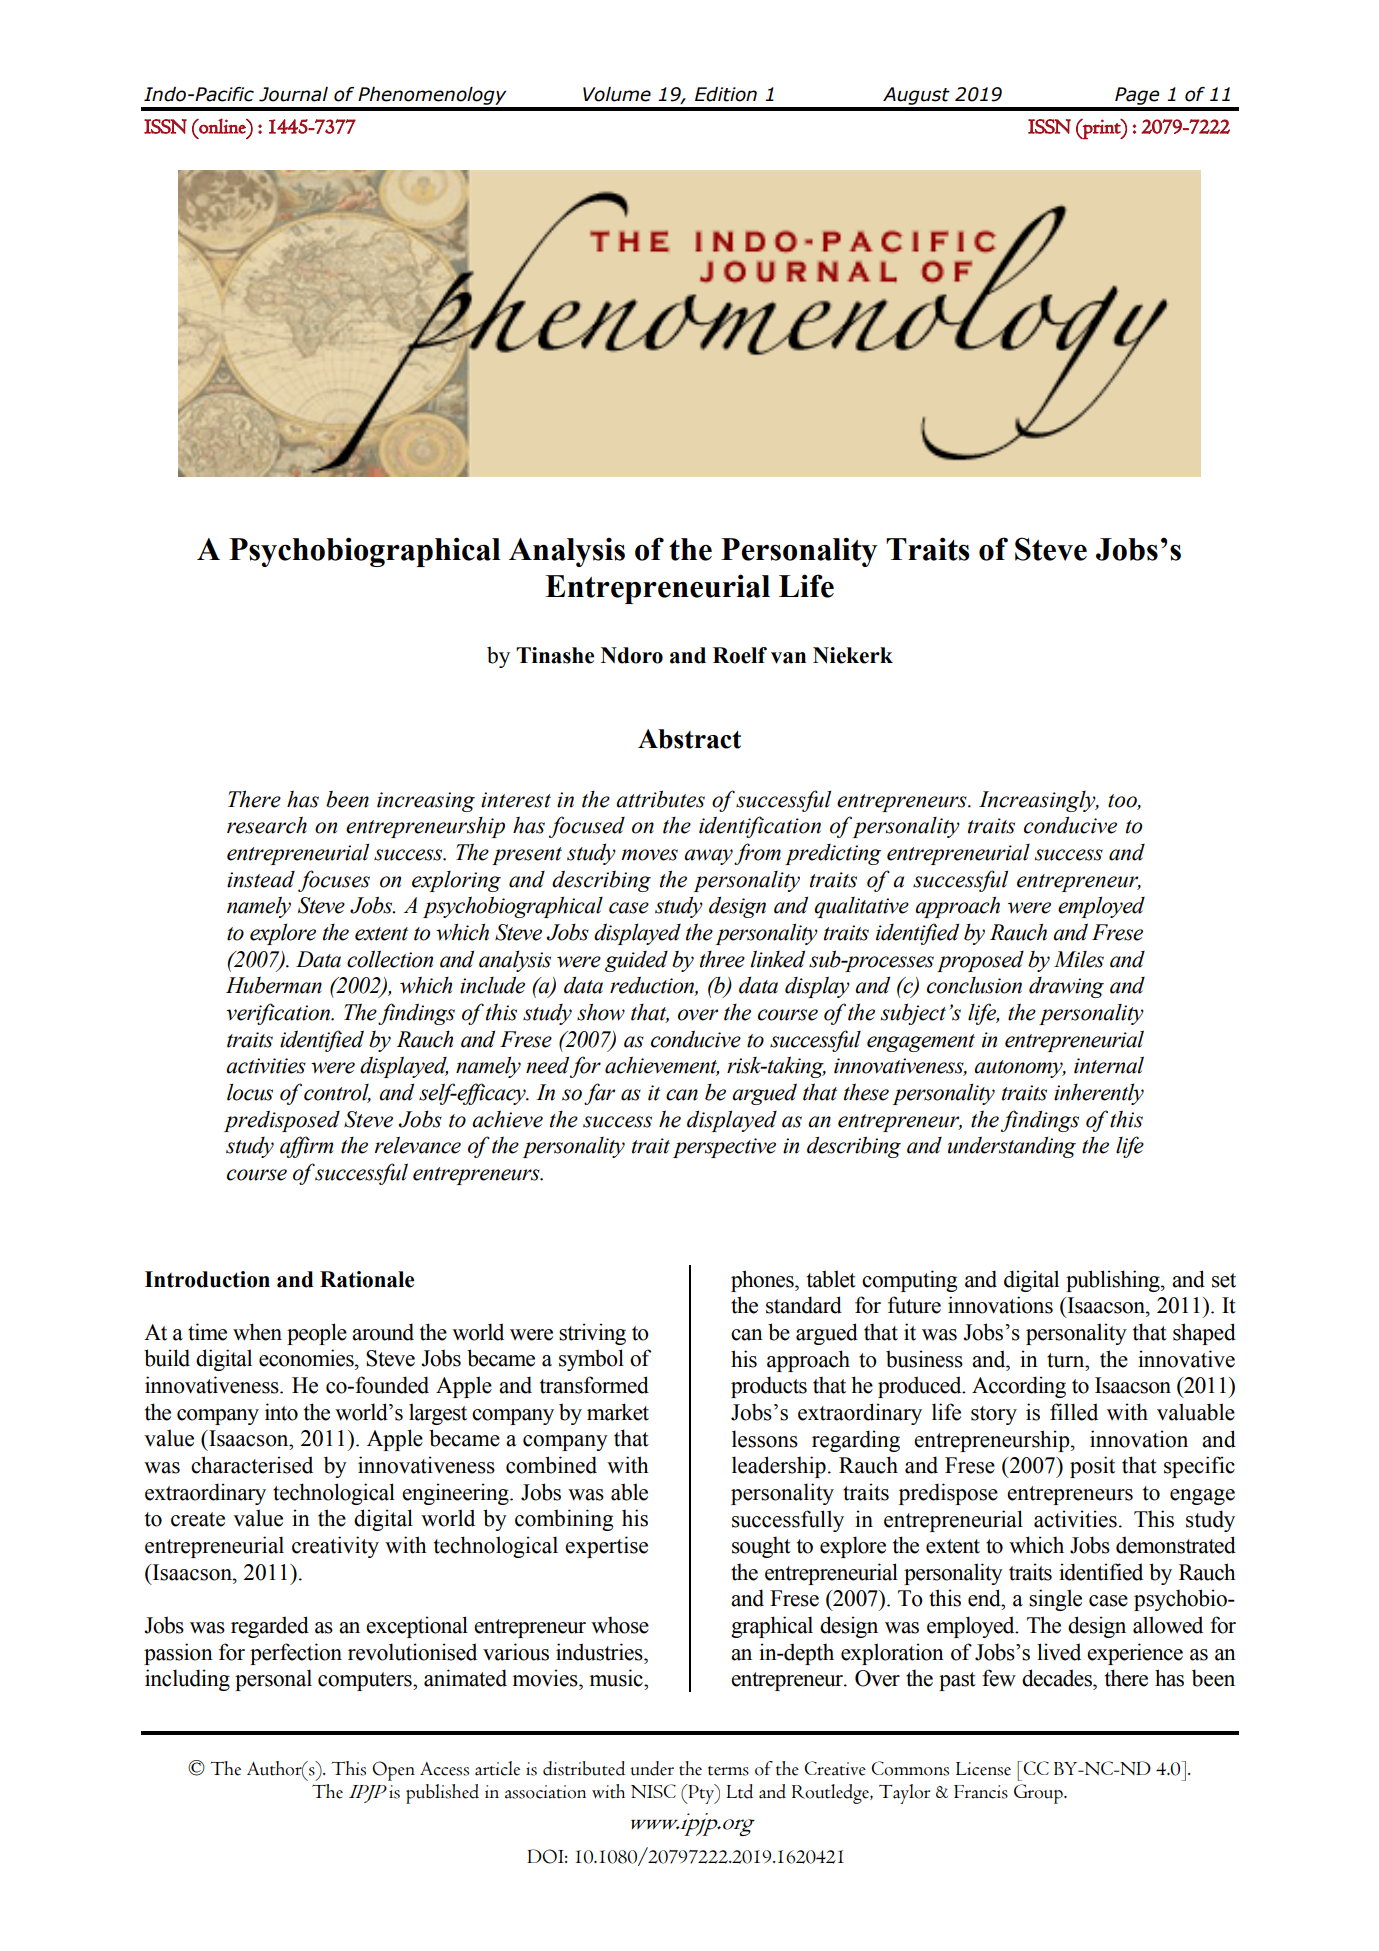 The height and width of the screenshot is (1951, 1379). Describe the element at coordinates (366, 1681) in the screenshot. I see `computers` at that location.
